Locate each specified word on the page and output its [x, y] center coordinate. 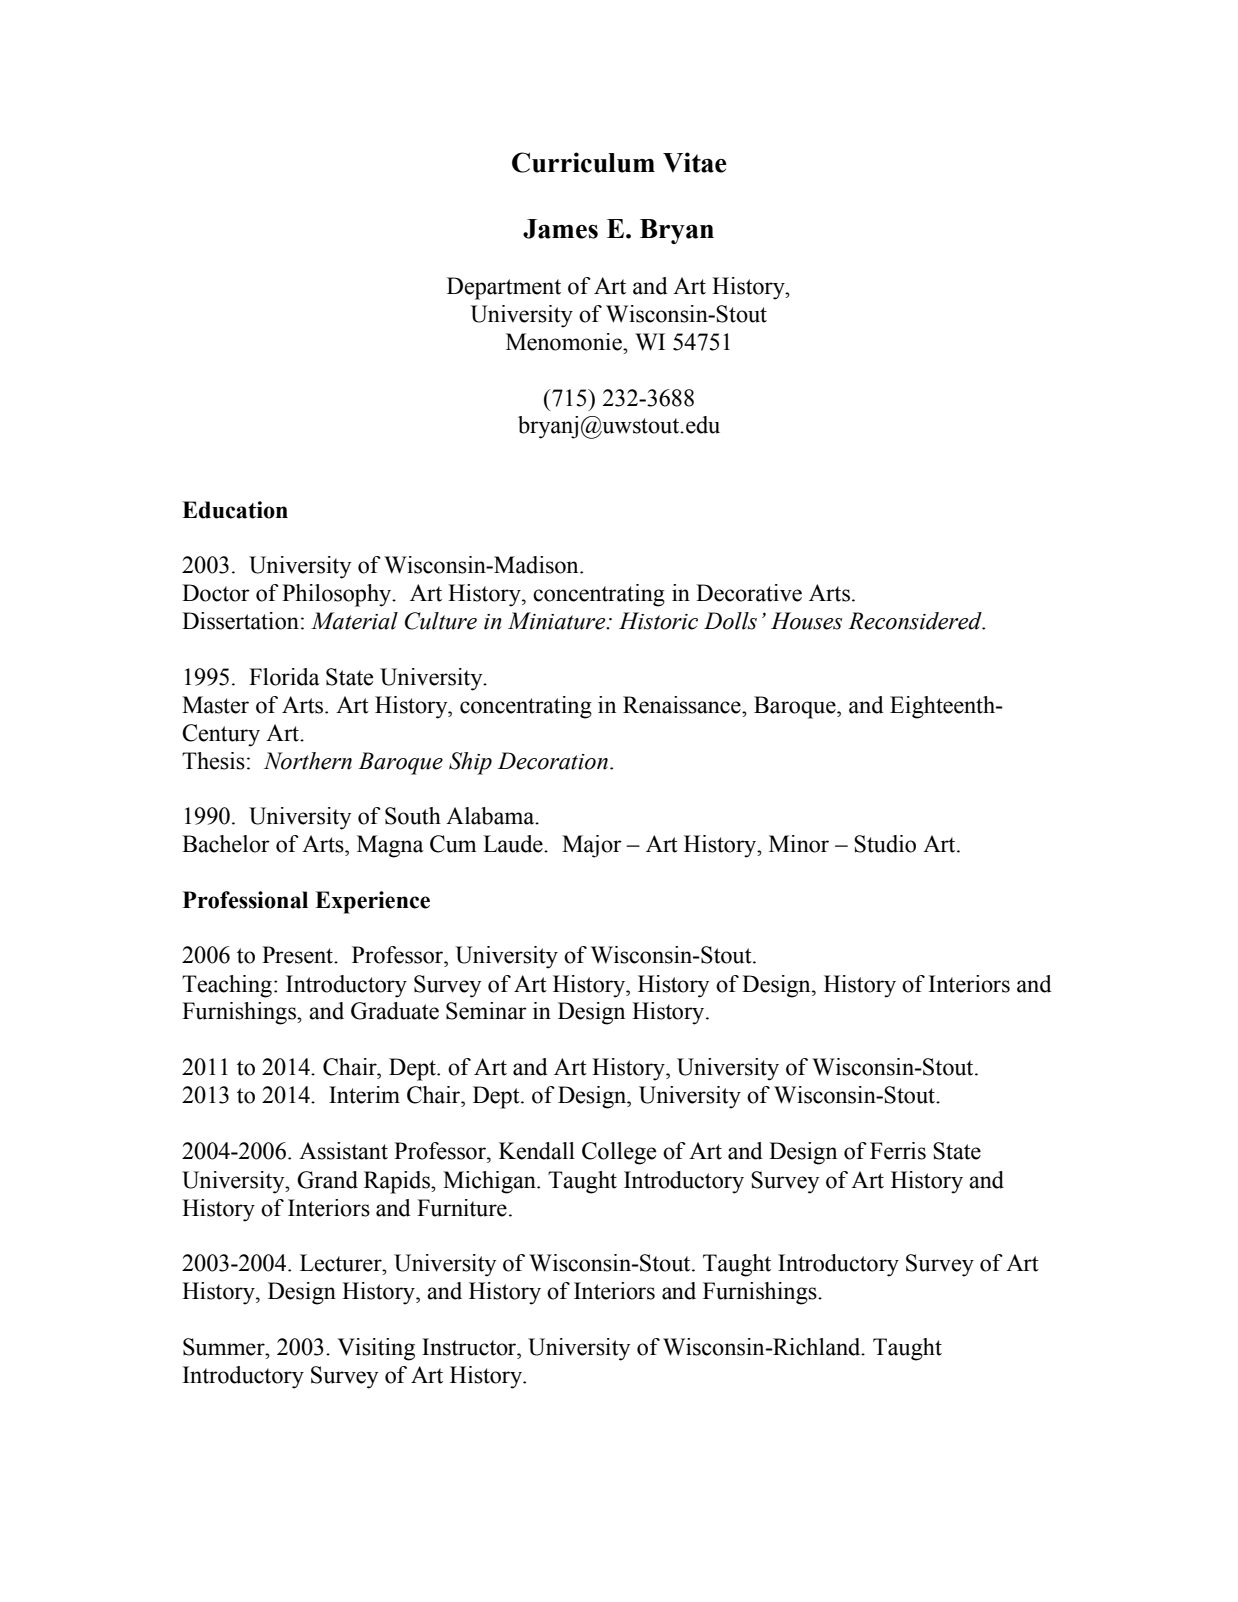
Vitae [695, 162]
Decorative [749, 593]
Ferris [898, 1151]
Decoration [553, 761]
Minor [799, 844]
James [560, 229]
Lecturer [342, 1263]
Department [504, 288]
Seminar [486, 1011]
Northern [308, 761]
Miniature [558, 621]
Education [235, 510]
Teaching [227, 986]
